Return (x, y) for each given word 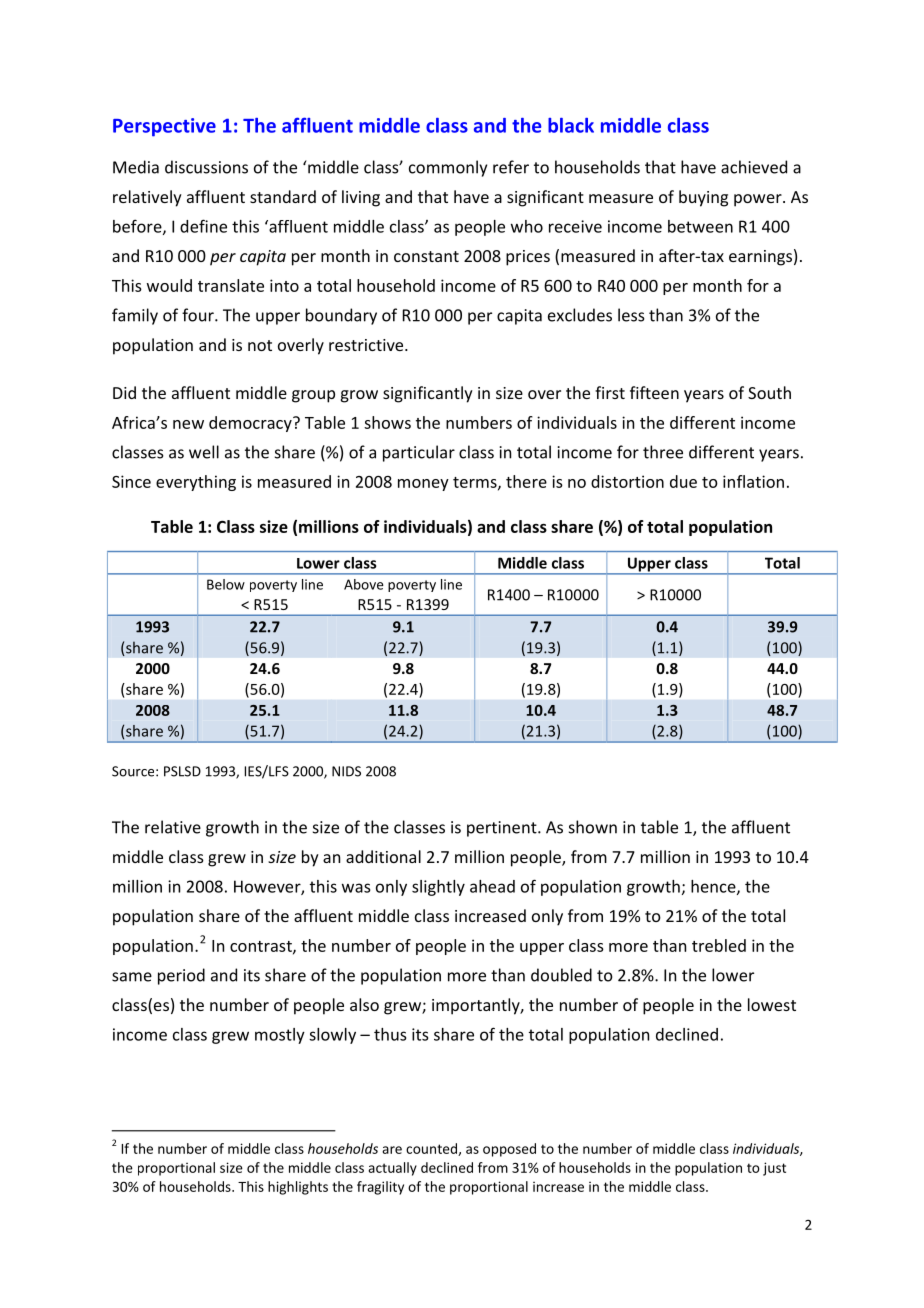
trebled (719, 945)
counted (432, 1149)
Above (364, 584)
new (188, 424)
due (683, 481)
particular (419, 453)
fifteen (654, 392)
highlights (298, 1188)
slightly (438, 888)
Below (226, 584)
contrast (262, 947)
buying (703, 198)
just (774, 1169)
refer (511, 167)
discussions (206, 167)
